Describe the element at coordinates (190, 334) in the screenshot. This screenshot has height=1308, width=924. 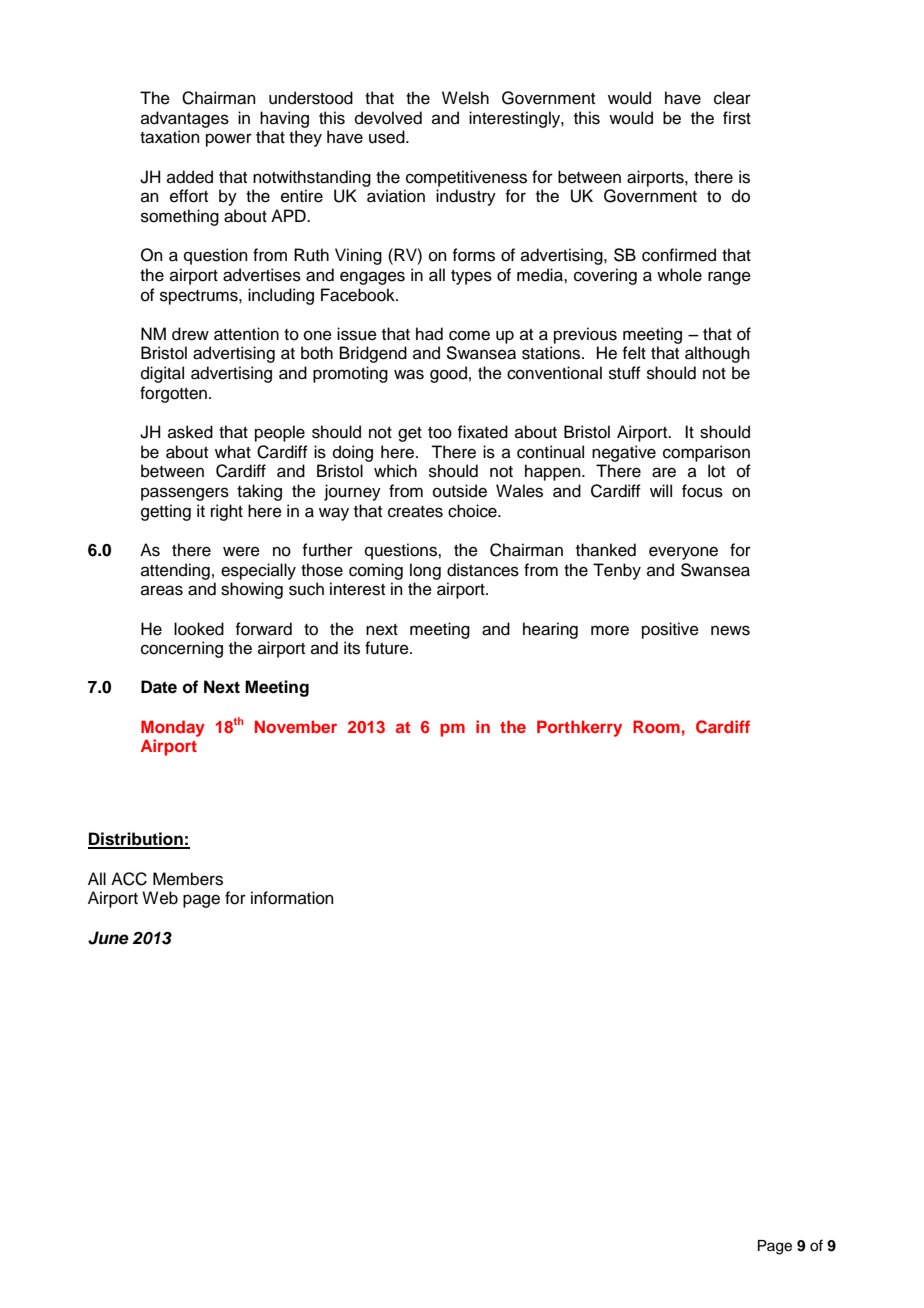
I see `drew` at that location.
